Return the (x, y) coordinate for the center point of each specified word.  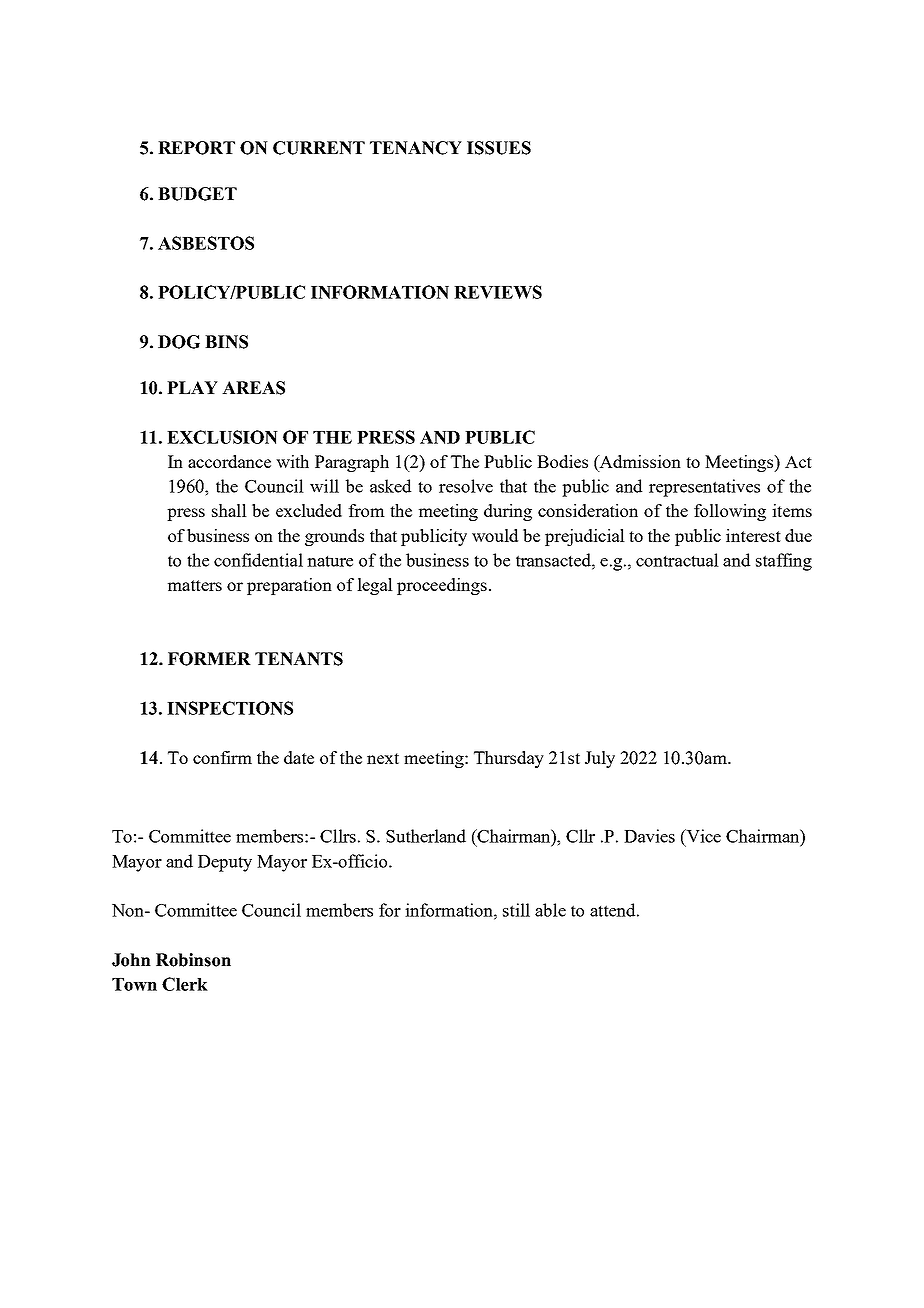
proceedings (442, 586)
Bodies (562, 461)
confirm (222, 757)
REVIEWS (498, 292)
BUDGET (197, 194)
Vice (702, 836)
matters (195, 585)
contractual (677, 560)
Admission (639, 461)
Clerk (185, 984)
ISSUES (499, 148)
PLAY (192, 387)
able (550, 910)
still (516, 910)
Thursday (509, 759)
